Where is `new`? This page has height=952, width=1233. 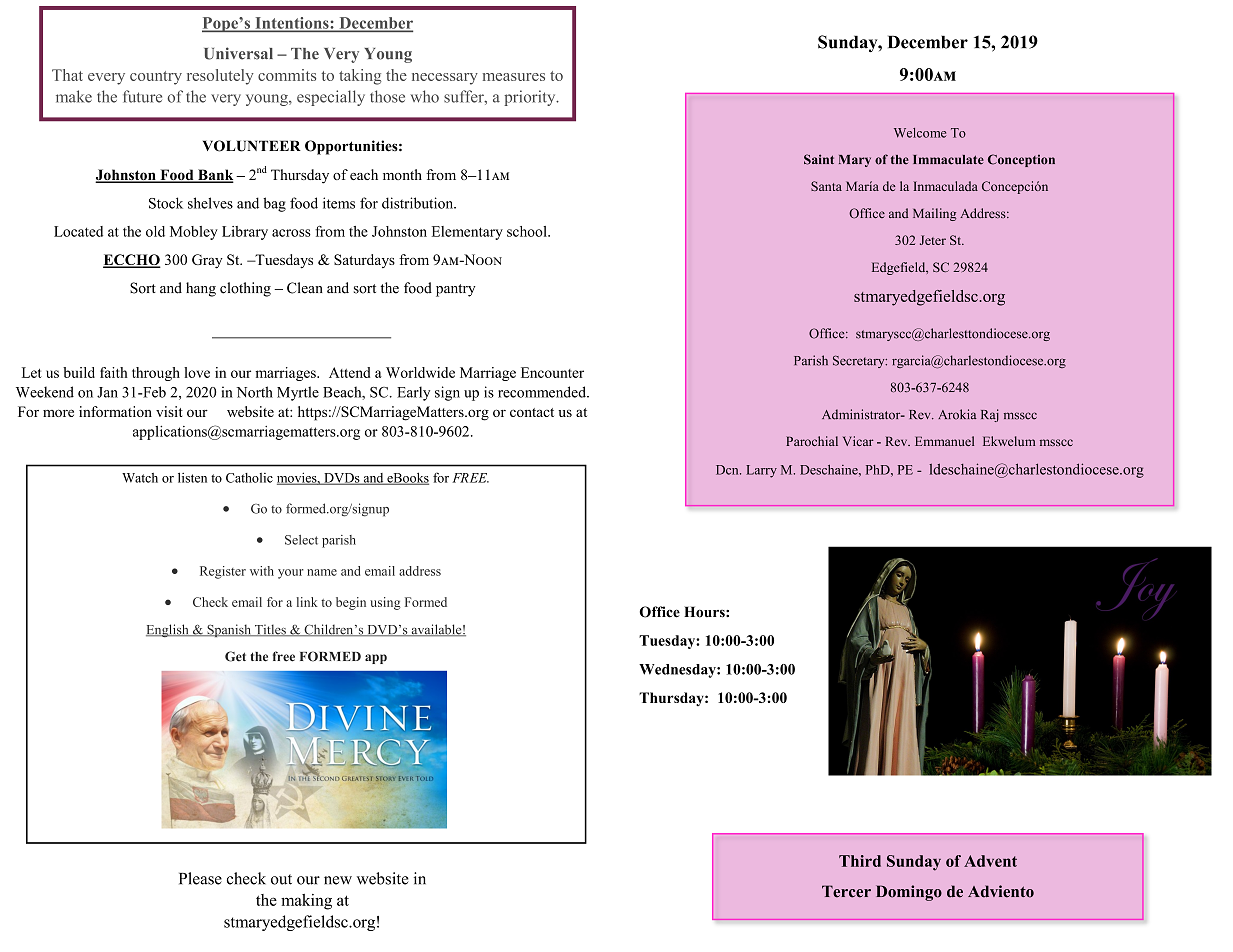 new is located at coordinates (338, 880).
